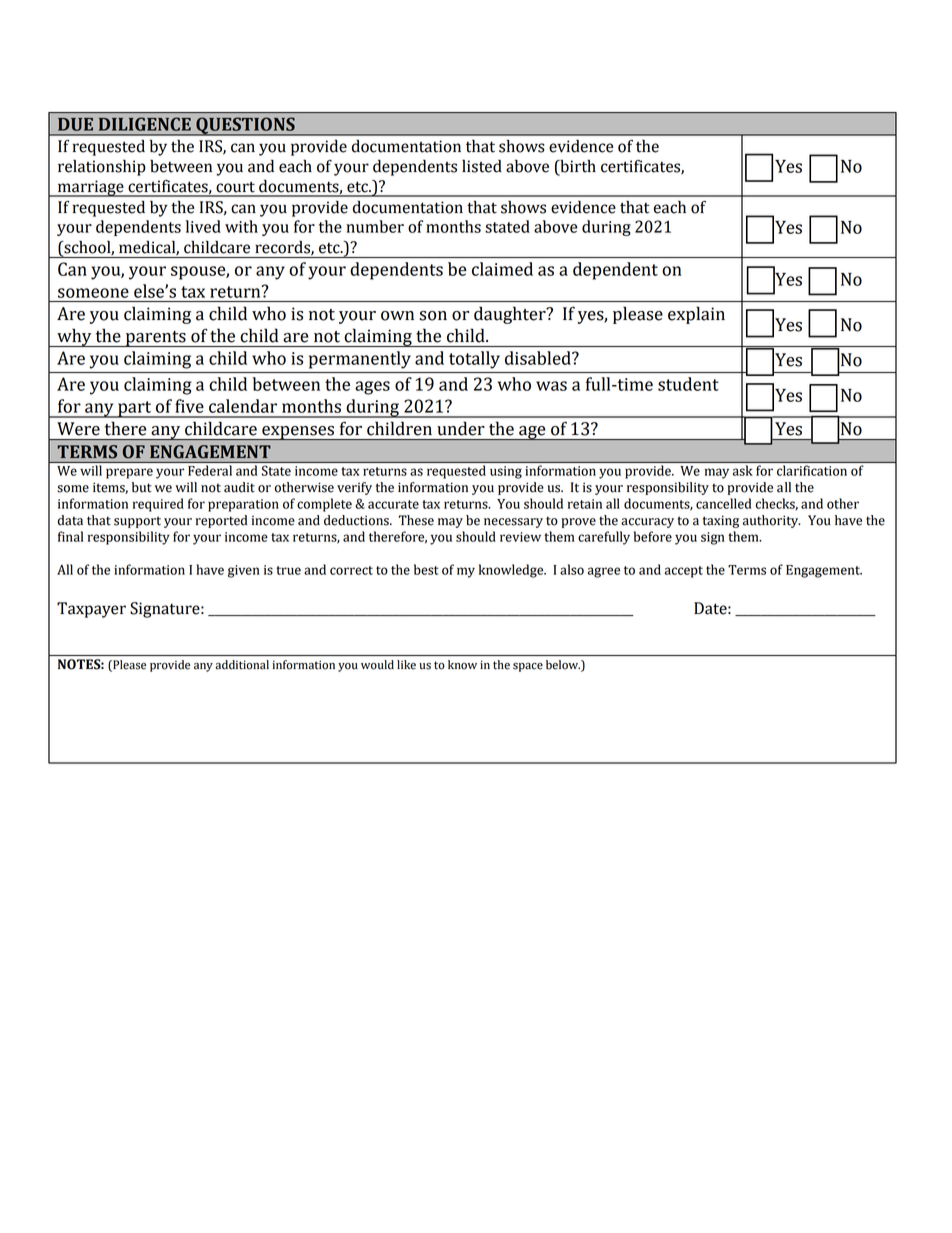  What do you see at coordinates (684, 572) in the screenshot?
I see `accept` at bounding box center [684, 572].
